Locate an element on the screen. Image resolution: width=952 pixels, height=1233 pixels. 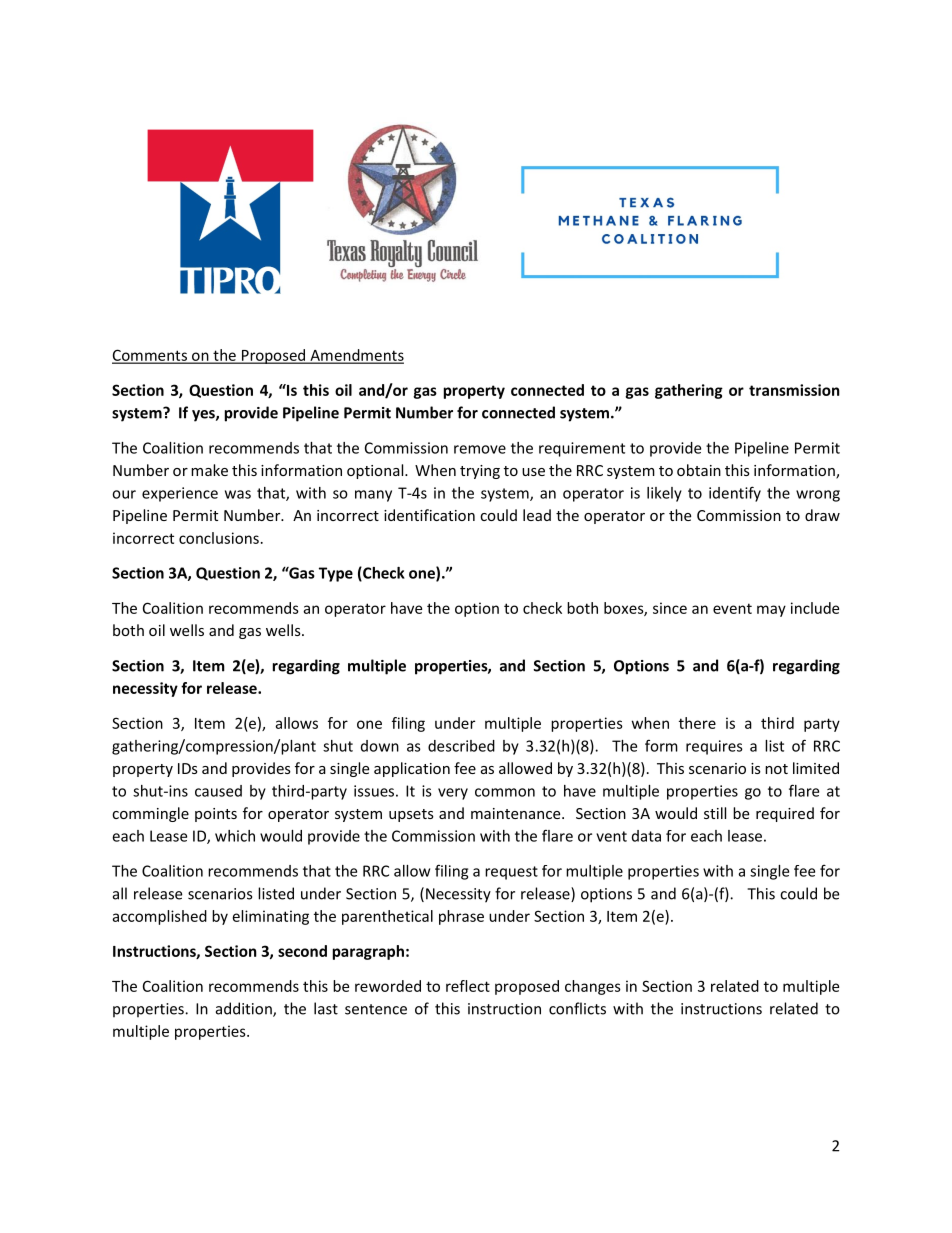
conclusions is located at coordinates (219, 538).
